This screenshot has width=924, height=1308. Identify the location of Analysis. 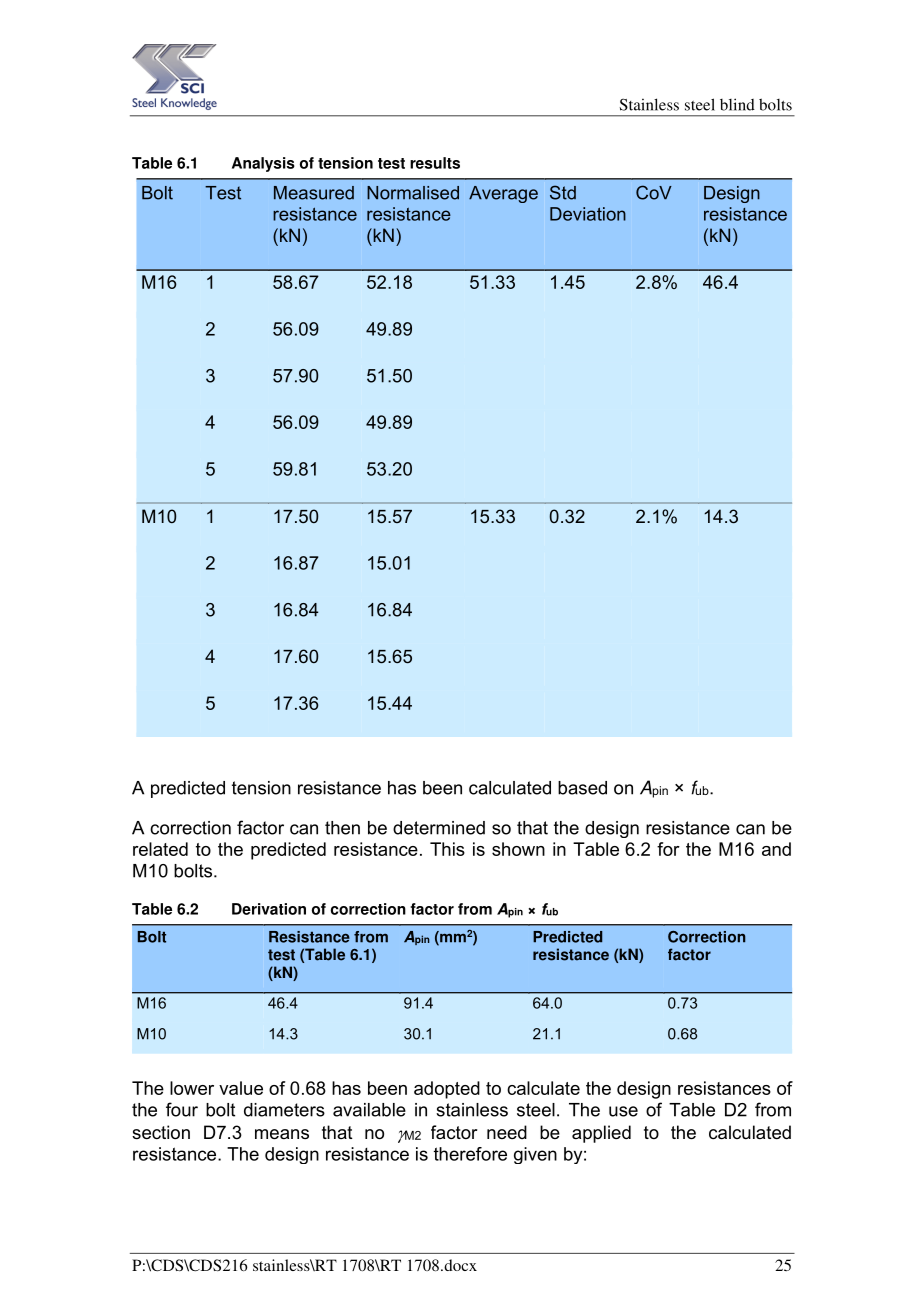
(263, 164).
